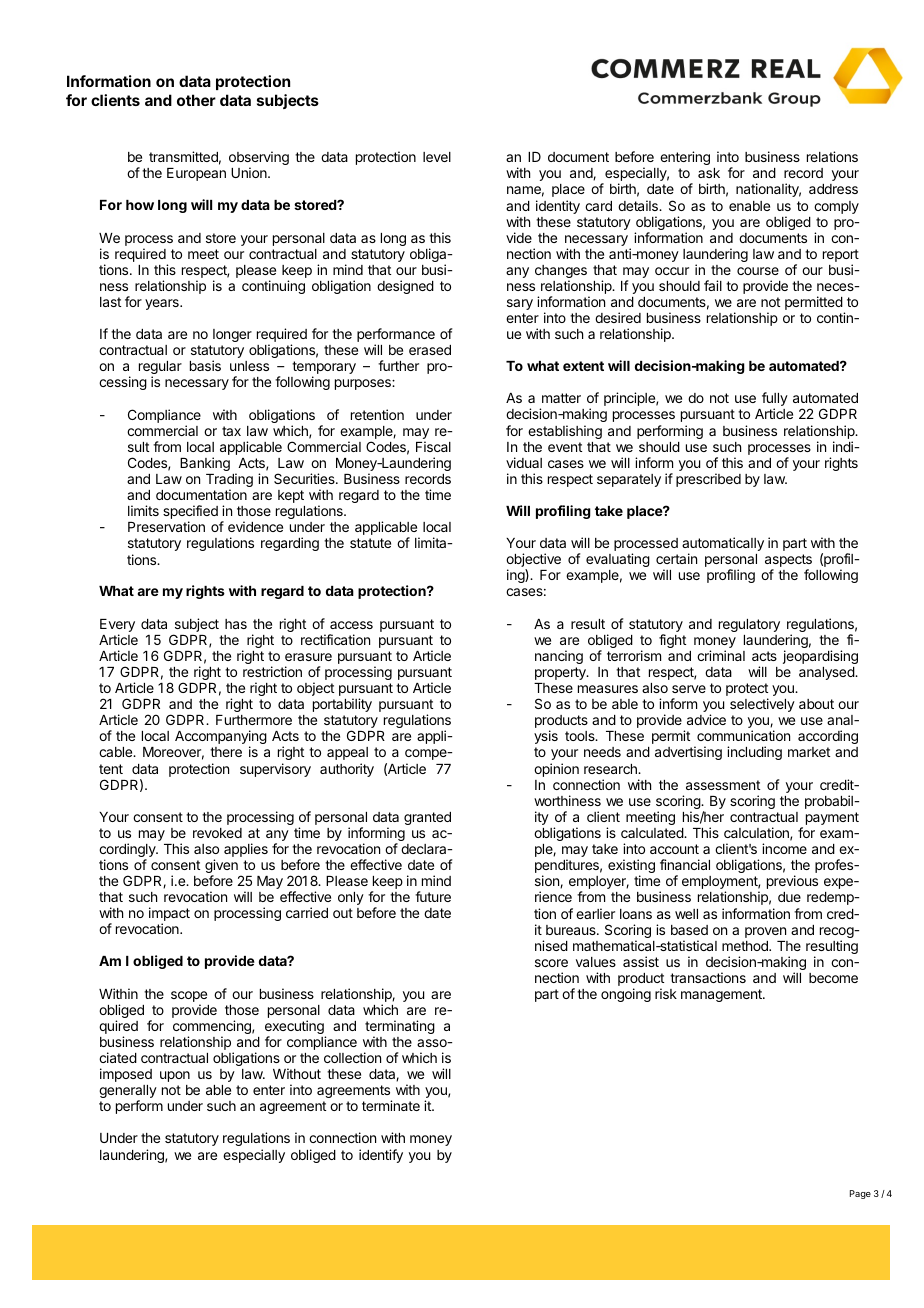  I want to click on regulatory, so click(749, 625).
